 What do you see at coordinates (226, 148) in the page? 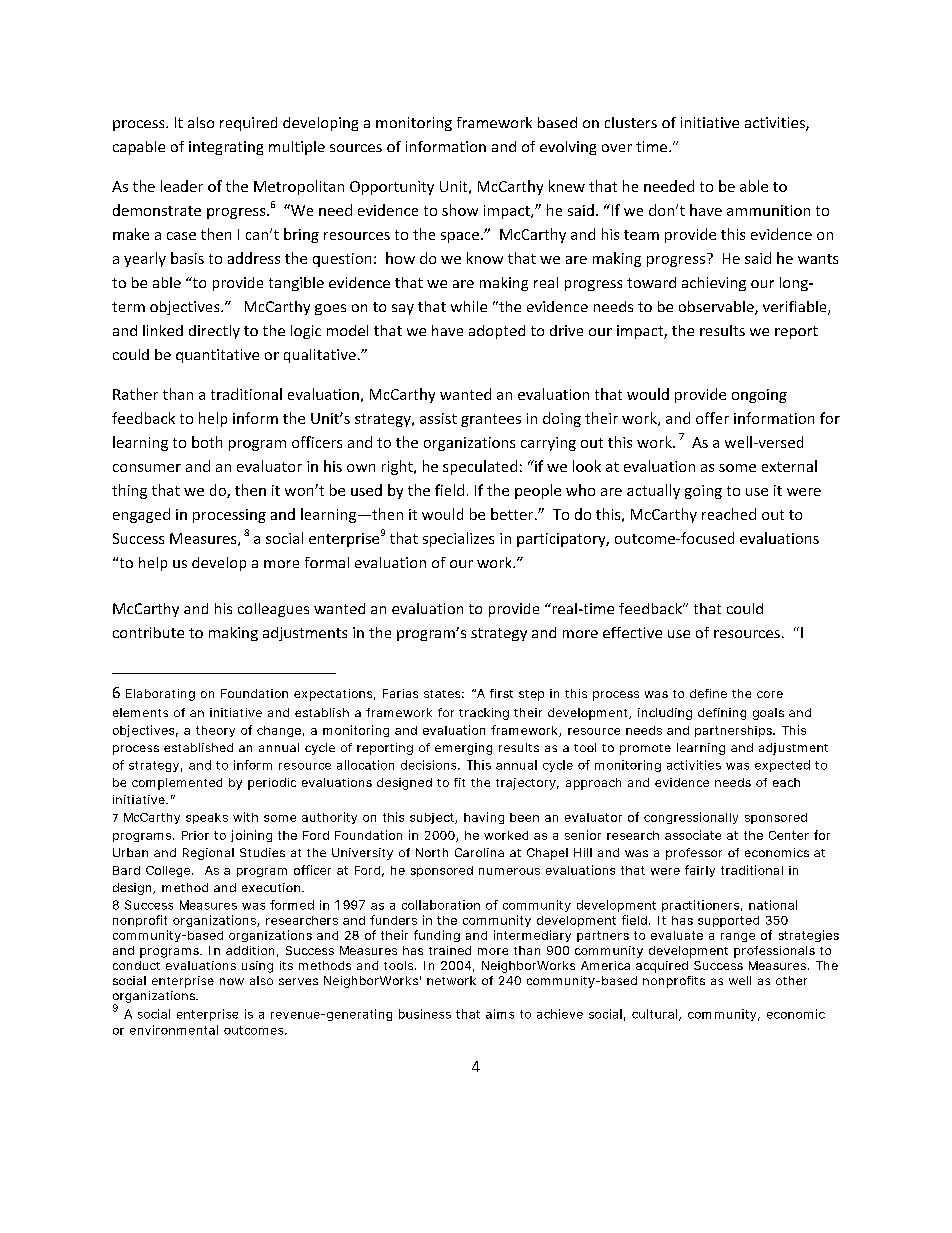
I see `integrating` at bounding box center [226, 148].
